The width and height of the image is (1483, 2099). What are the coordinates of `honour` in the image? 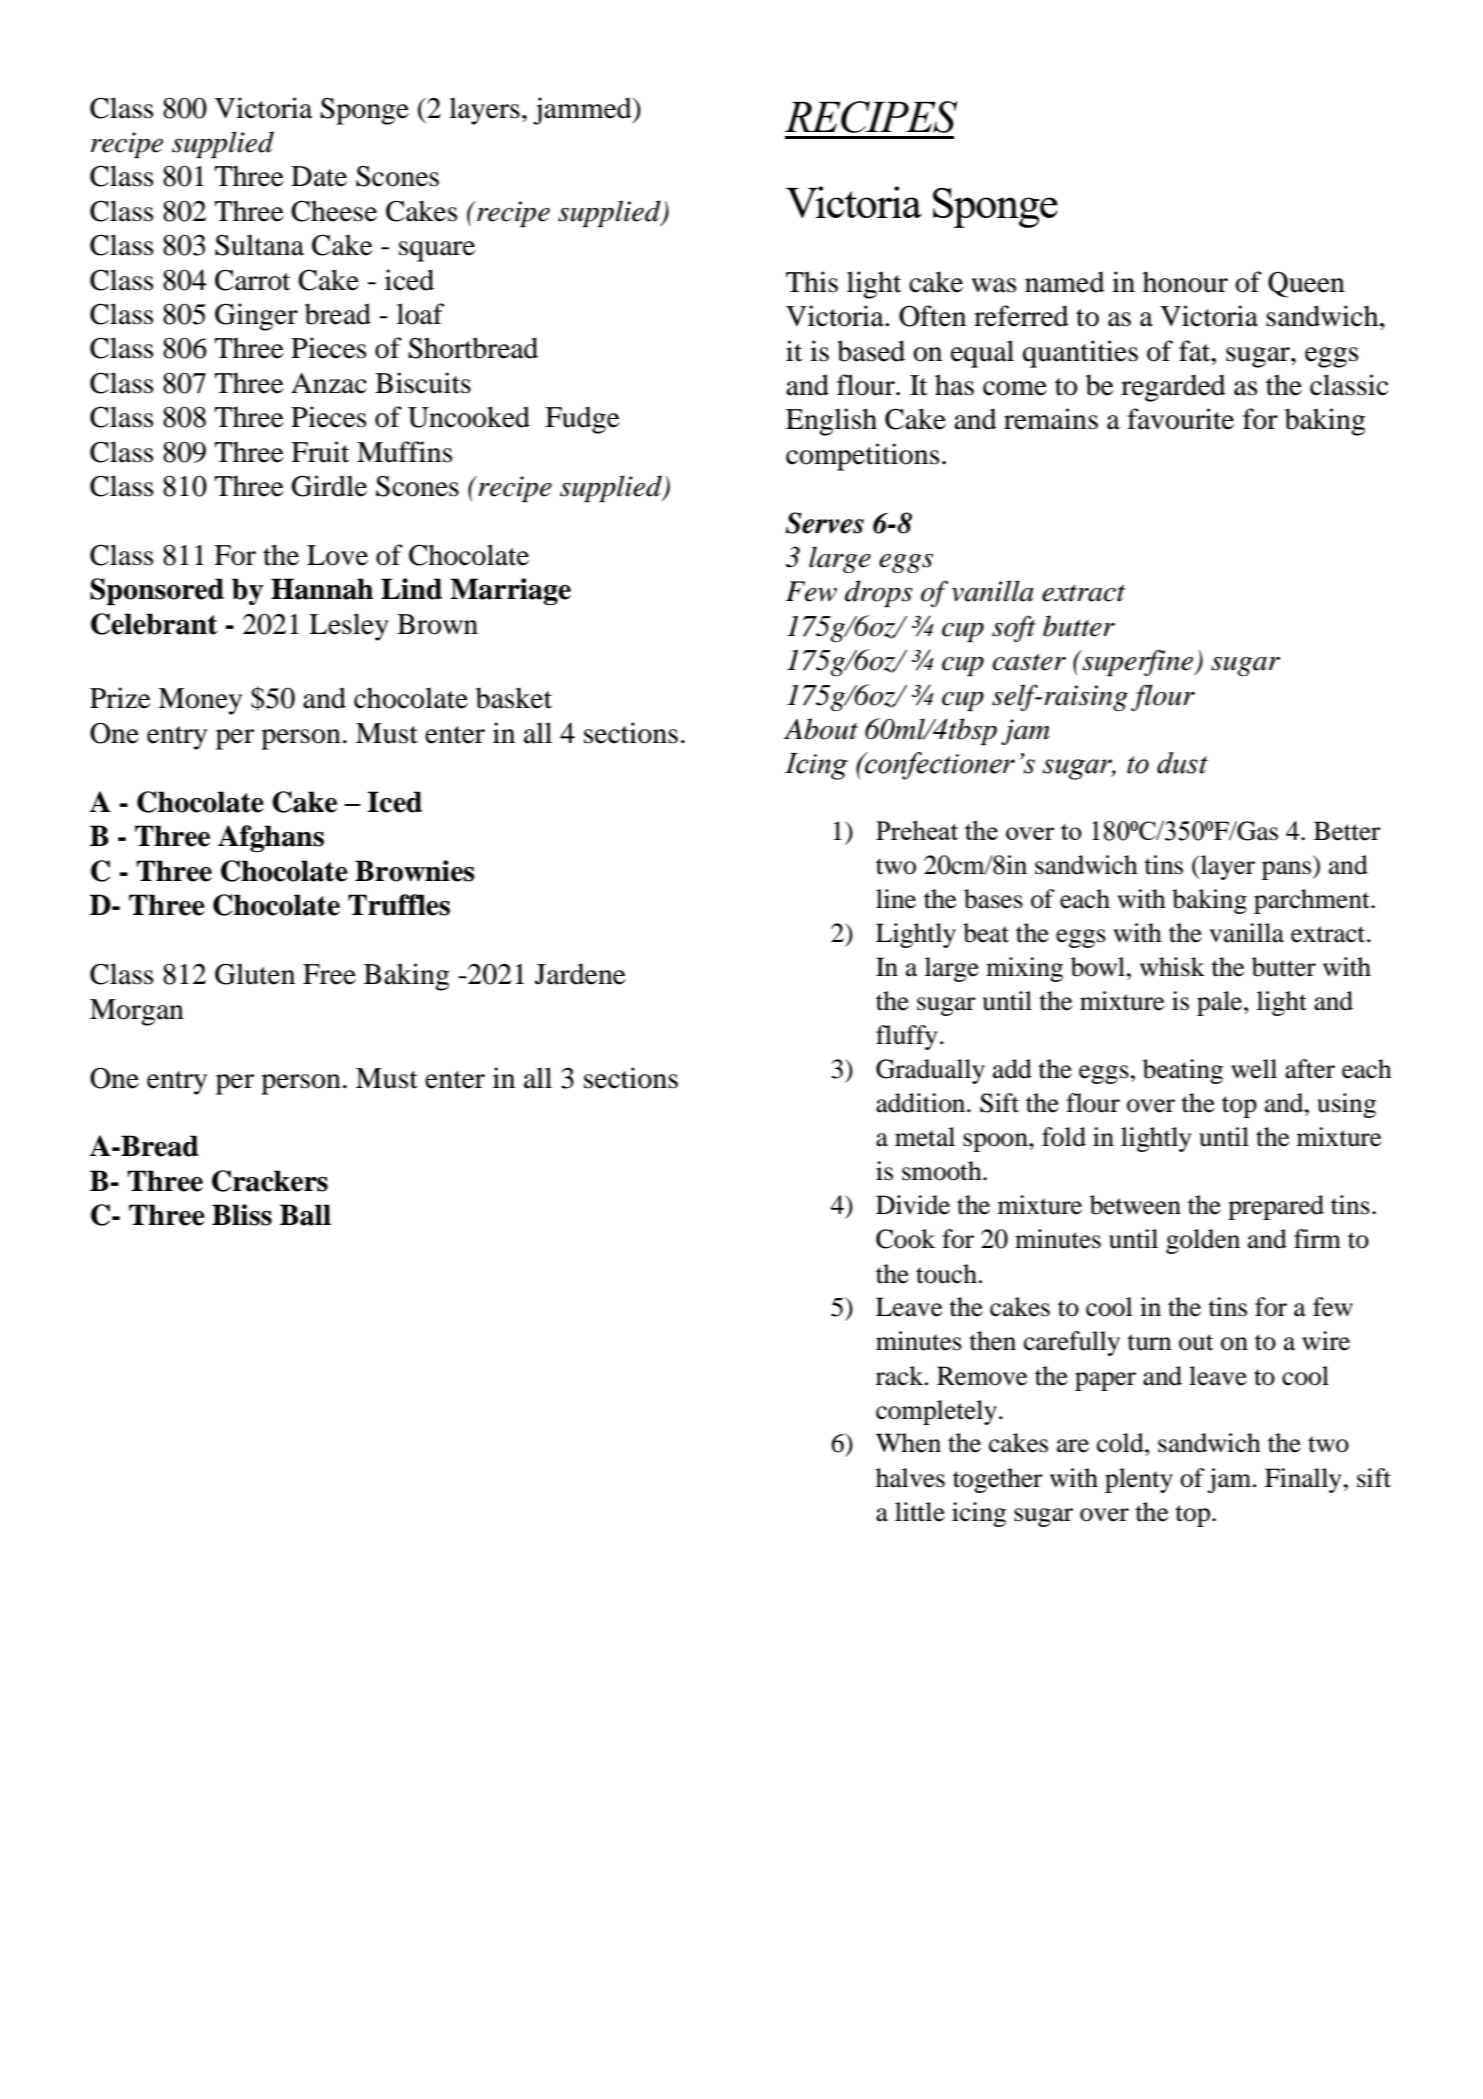 It's located at (1185, 282).
